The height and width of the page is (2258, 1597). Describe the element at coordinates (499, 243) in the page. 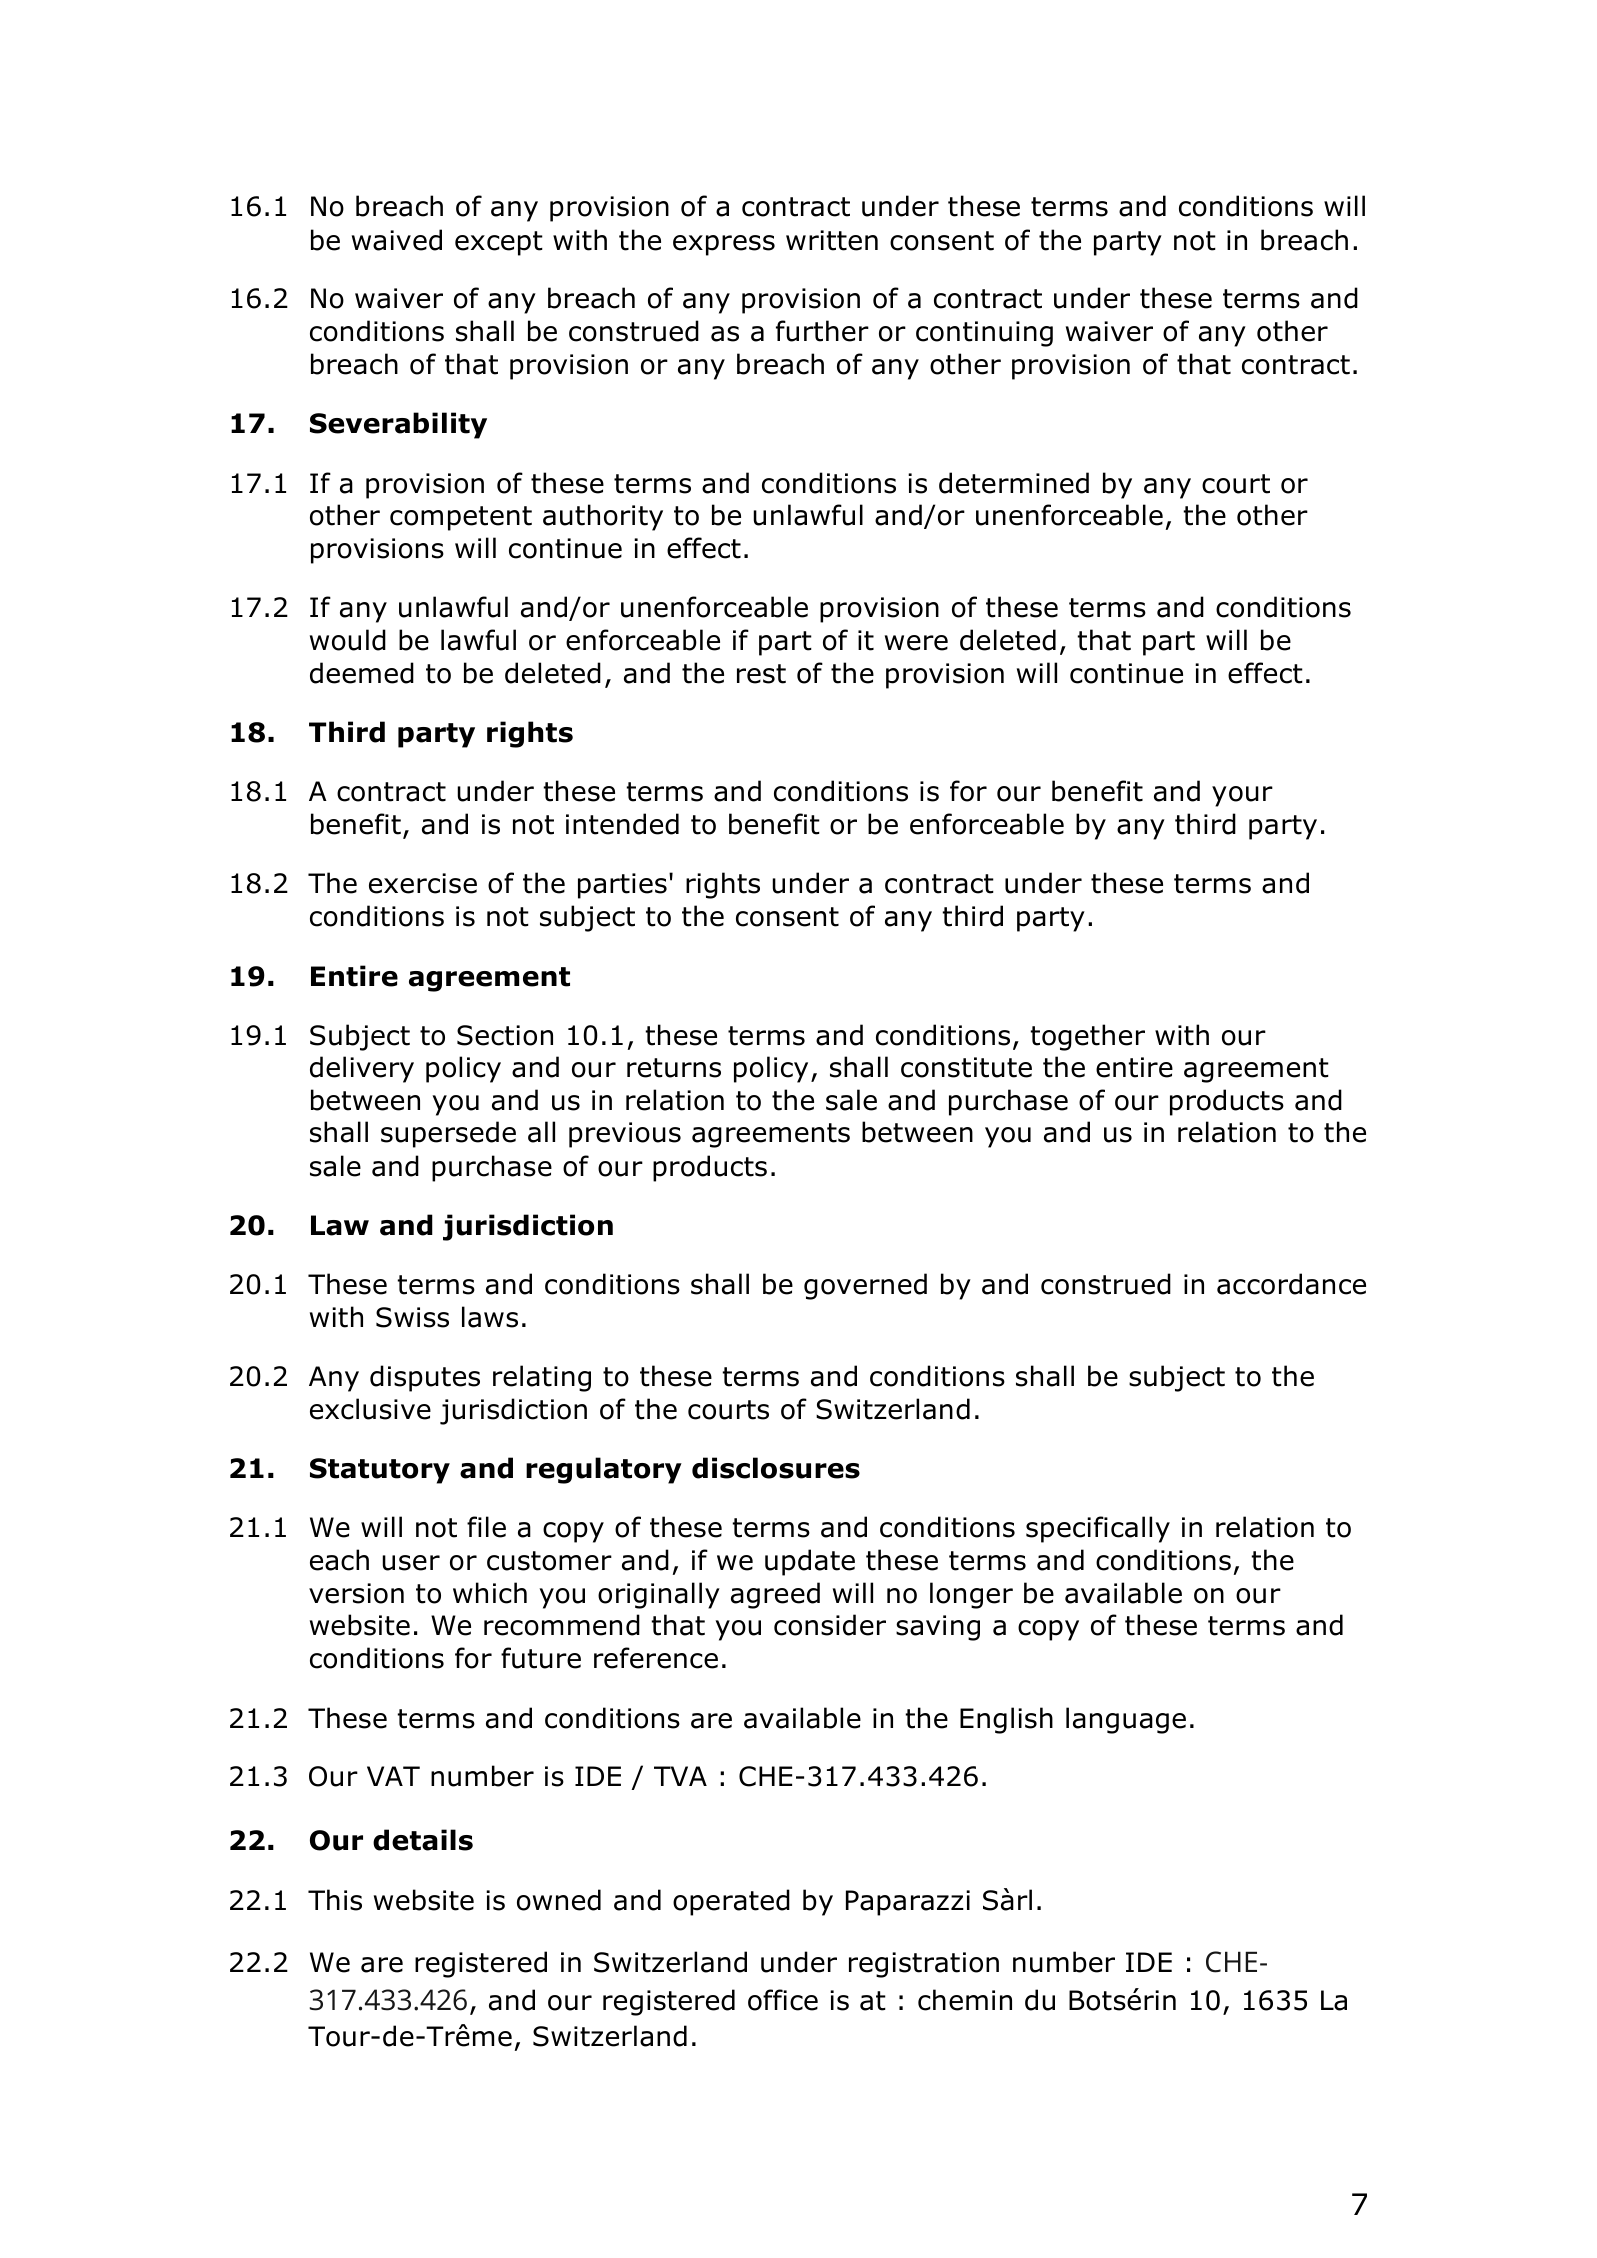

I see `except` at that location.
